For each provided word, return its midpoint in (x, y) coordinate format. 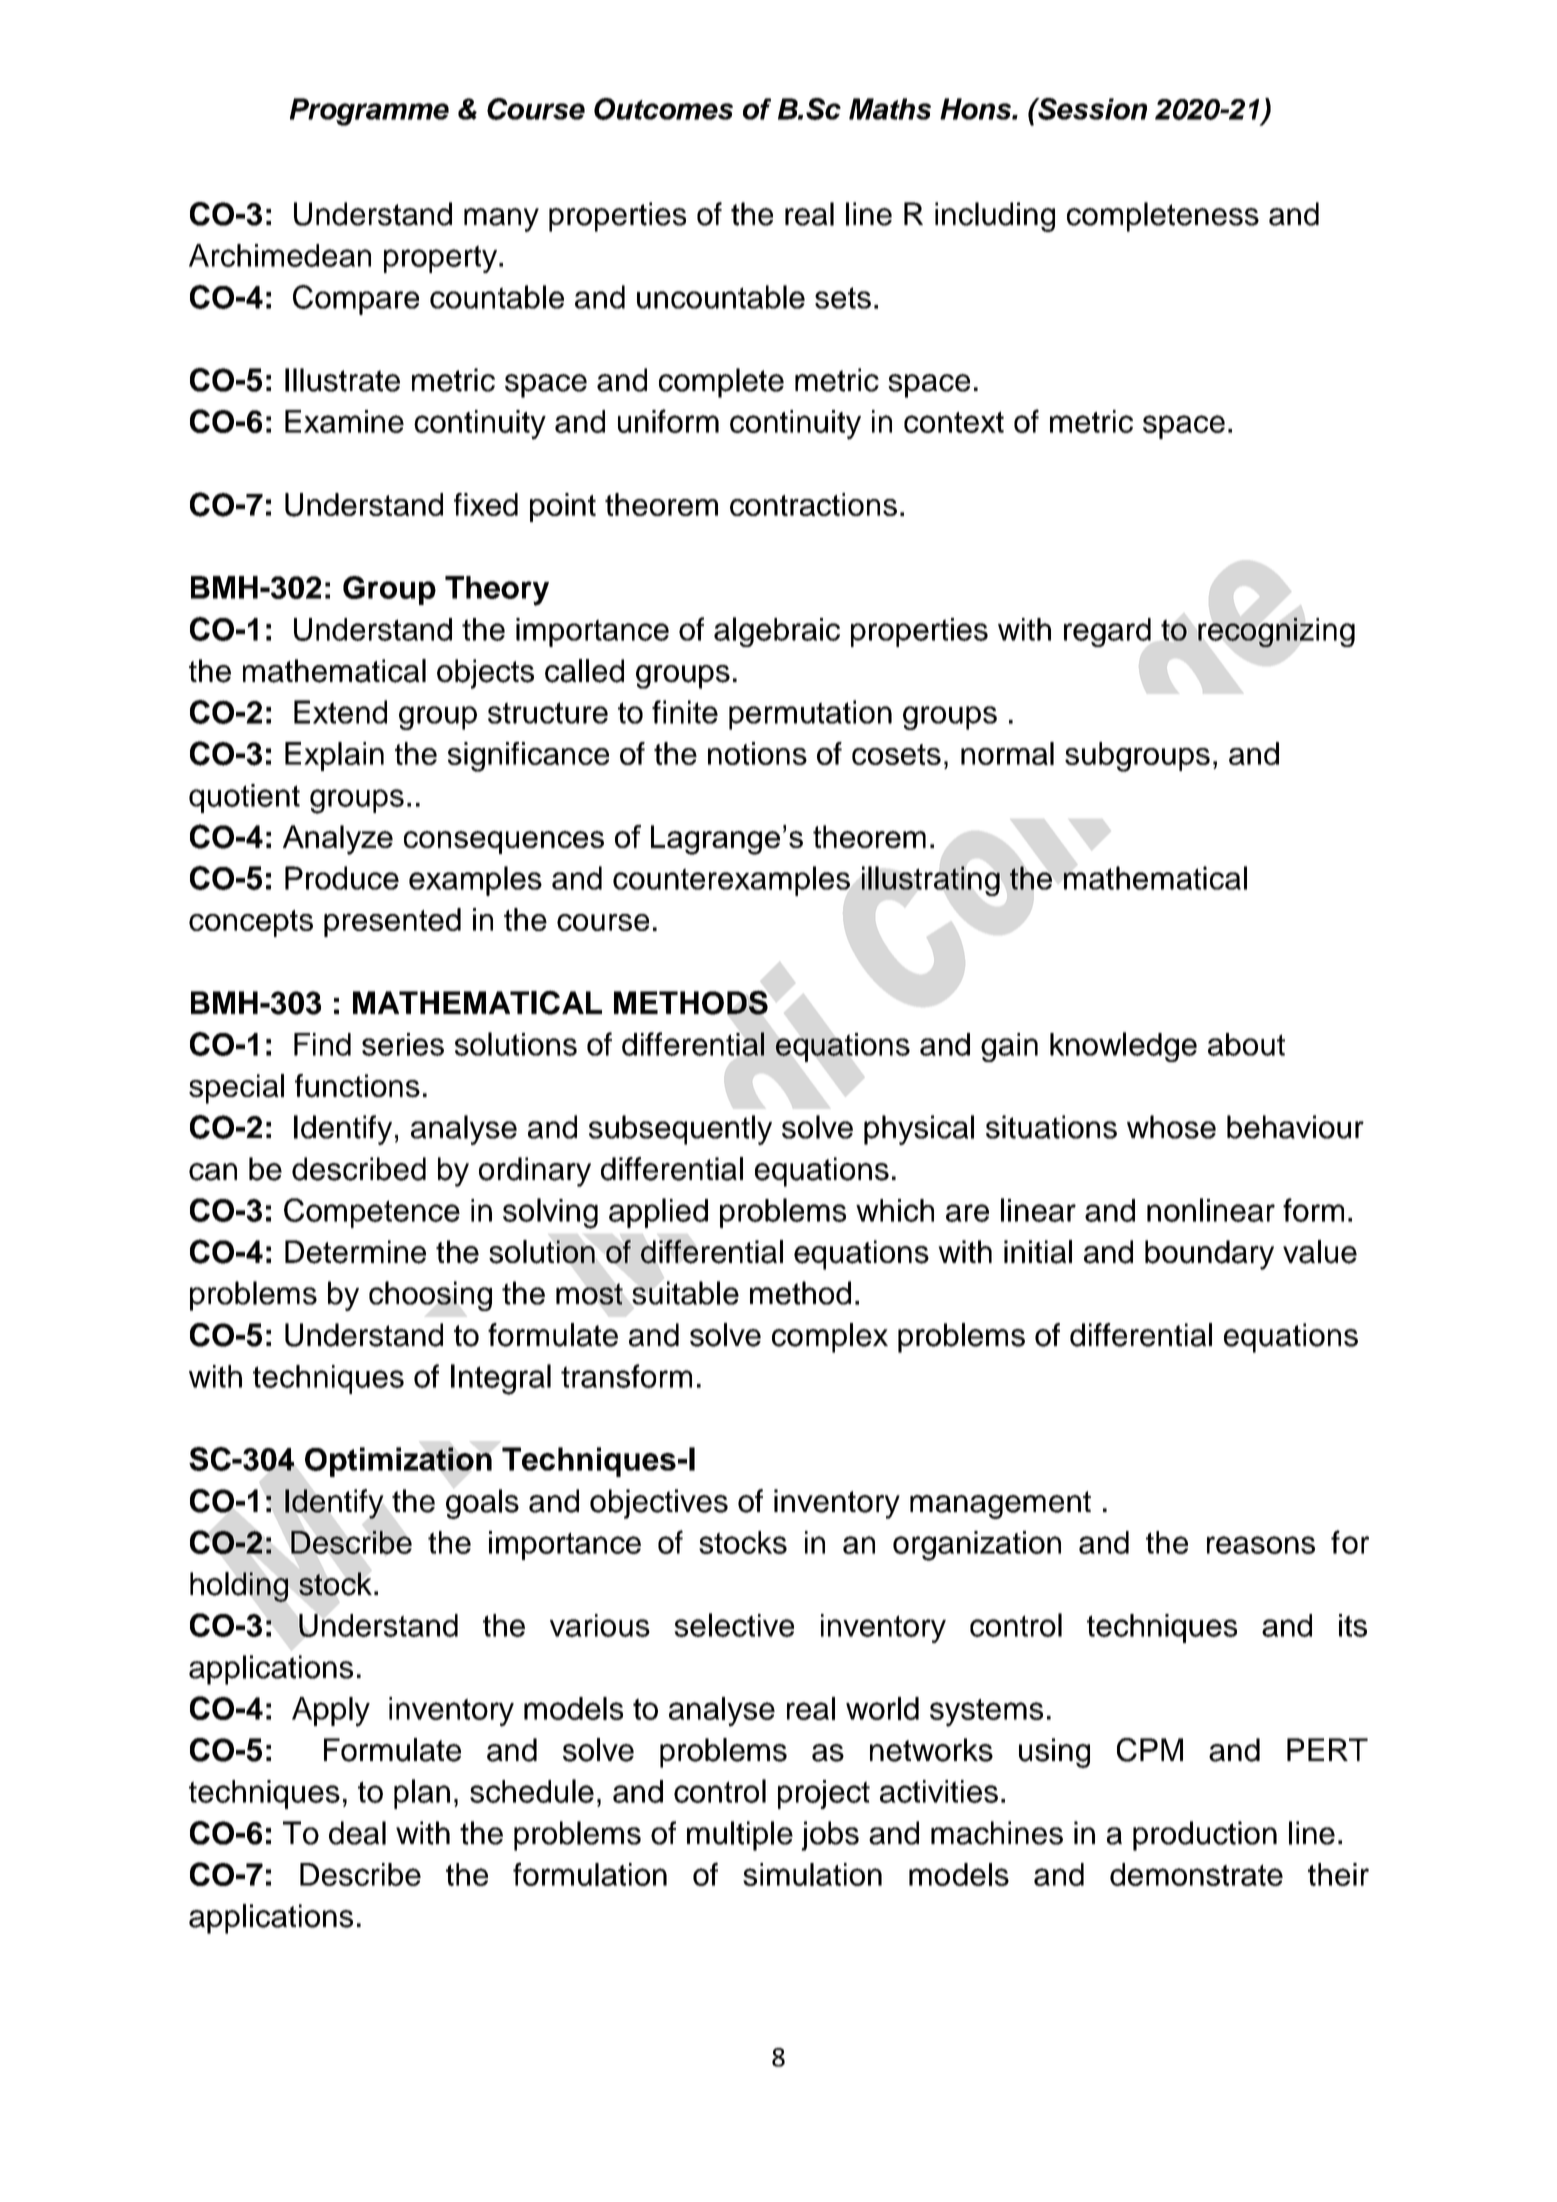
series (403, 1044)
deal (357, 1833)
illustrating (930, 881)
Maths (890, 109)
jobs (830, 1836)
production (1205, 1836)
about (1246, 1044)
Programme (369, 112)
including (995, 217)
